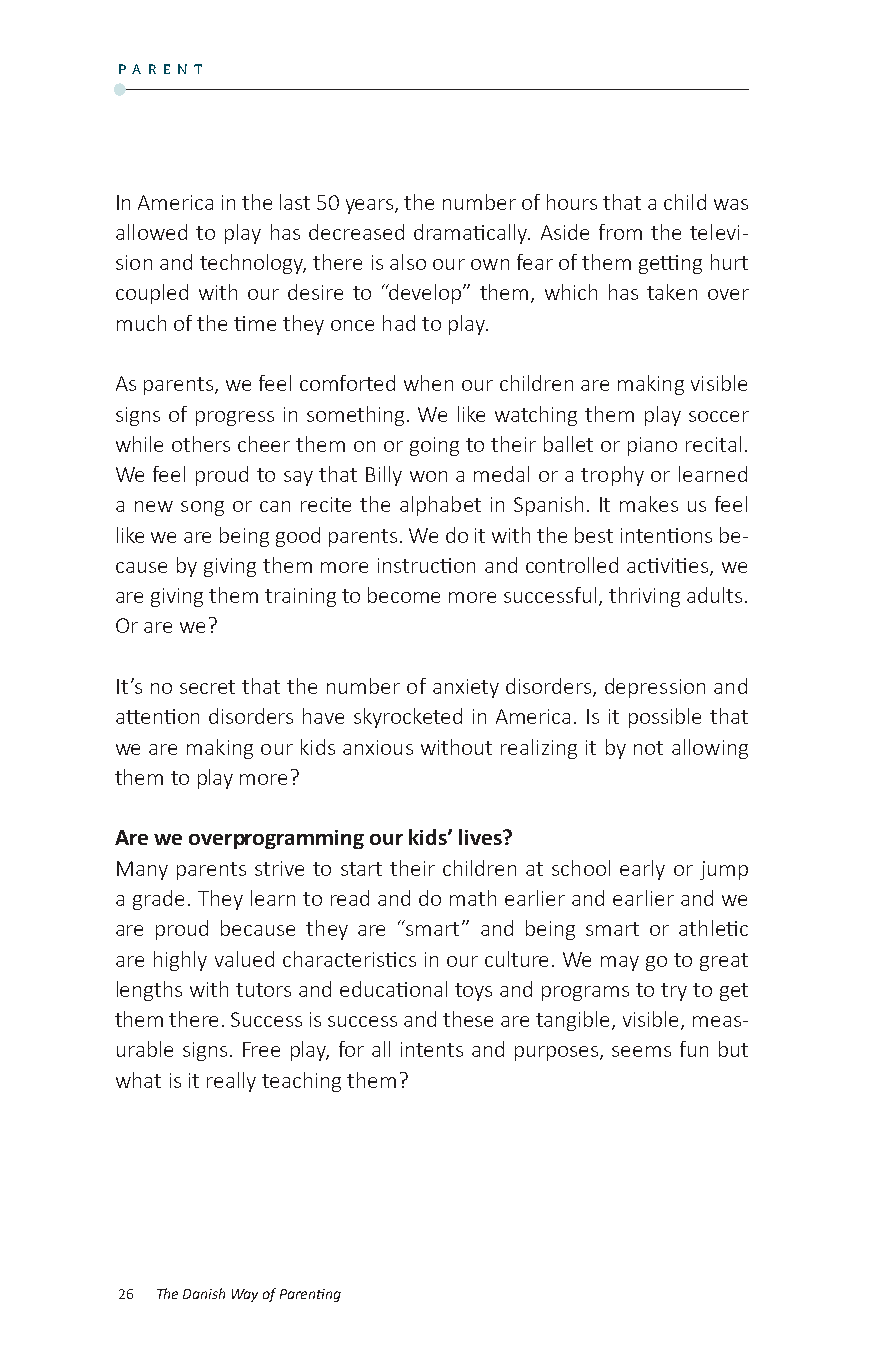 The image size is (896, 1345). What do you see at coordinates (473, 898) in the screenshot?
I see `math` at bounding box center [473, 898].
